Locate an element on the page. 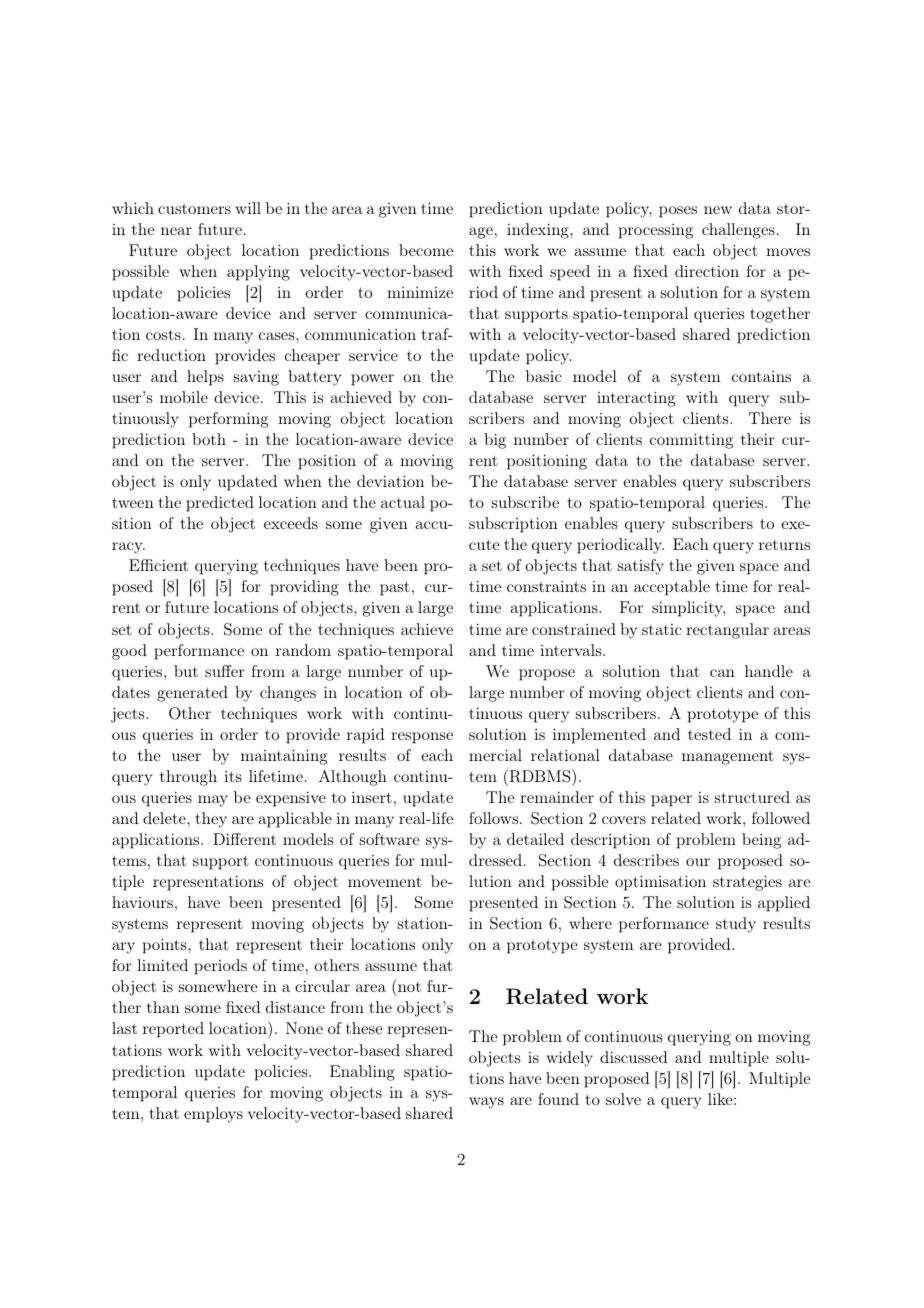 The width and height of the document is (924, 1308). become is located at coordinates (426, 250).
